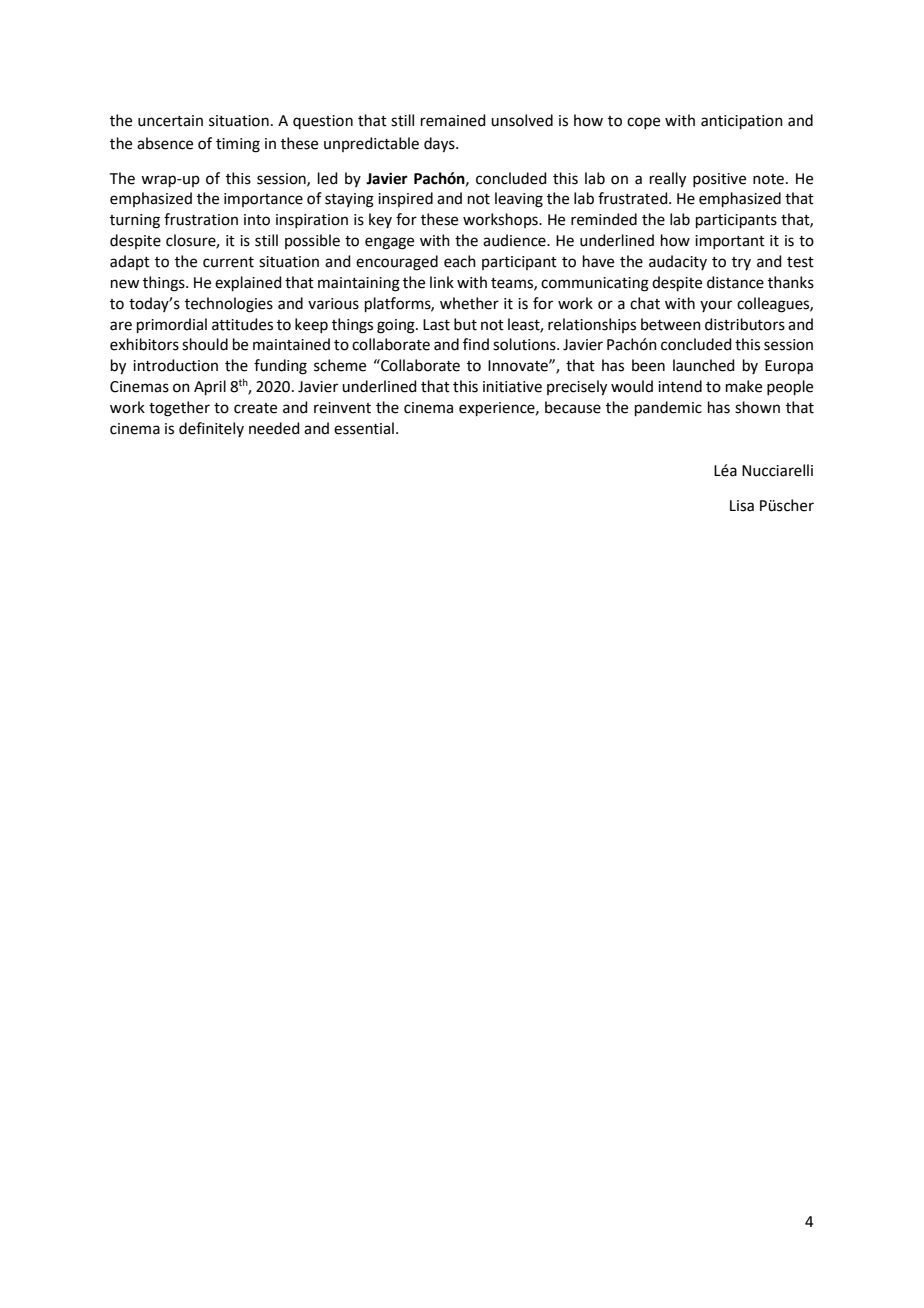 Image resolution: width=924 pixels, height=1308 pixels. What do you see at coordinates (453, 120) in the image?
I see `remained` at bounding box center [453, 120].
